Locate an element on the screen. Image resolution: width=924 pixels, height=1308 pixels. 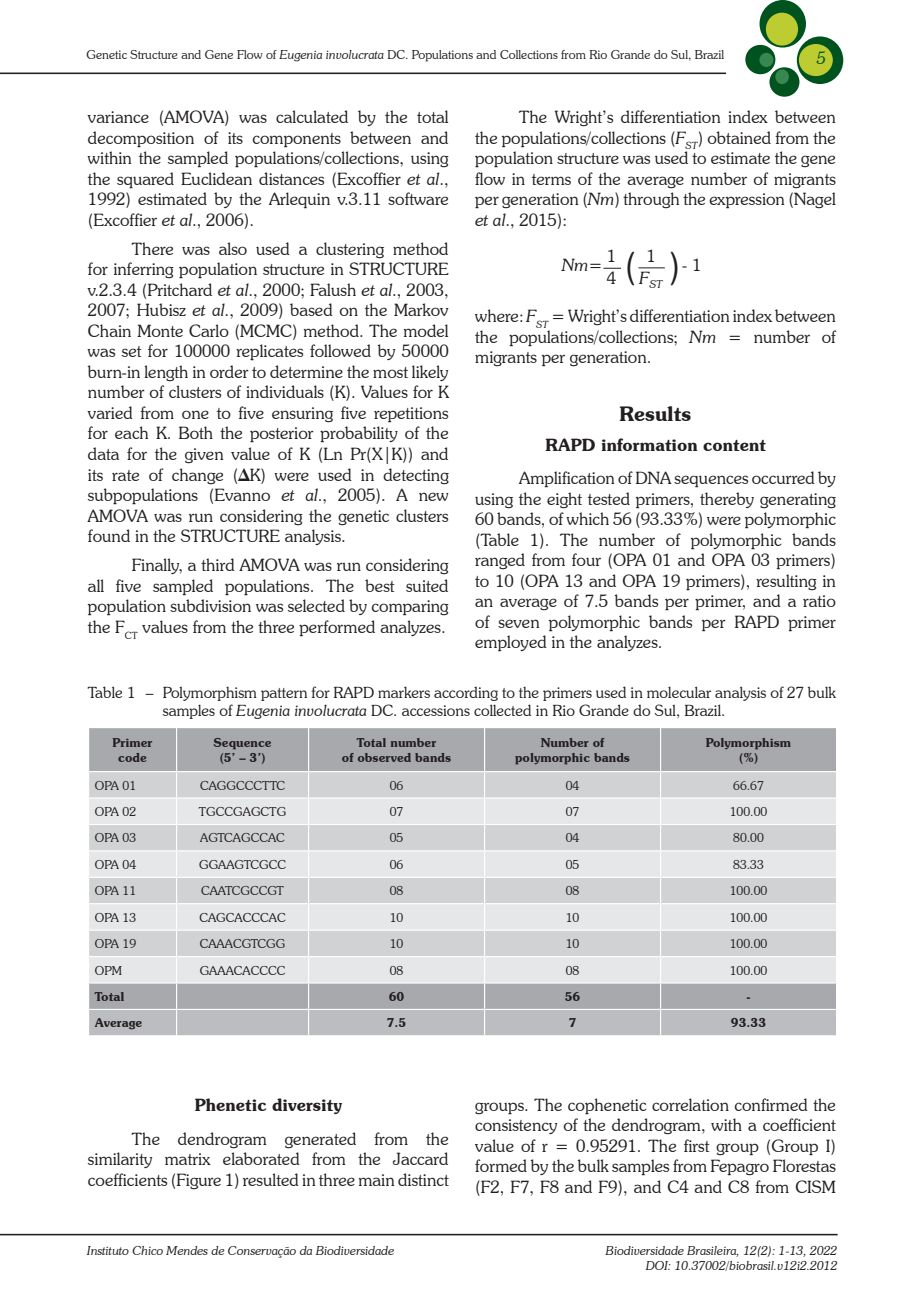
Chico is located at coordinates (147, 1250).
